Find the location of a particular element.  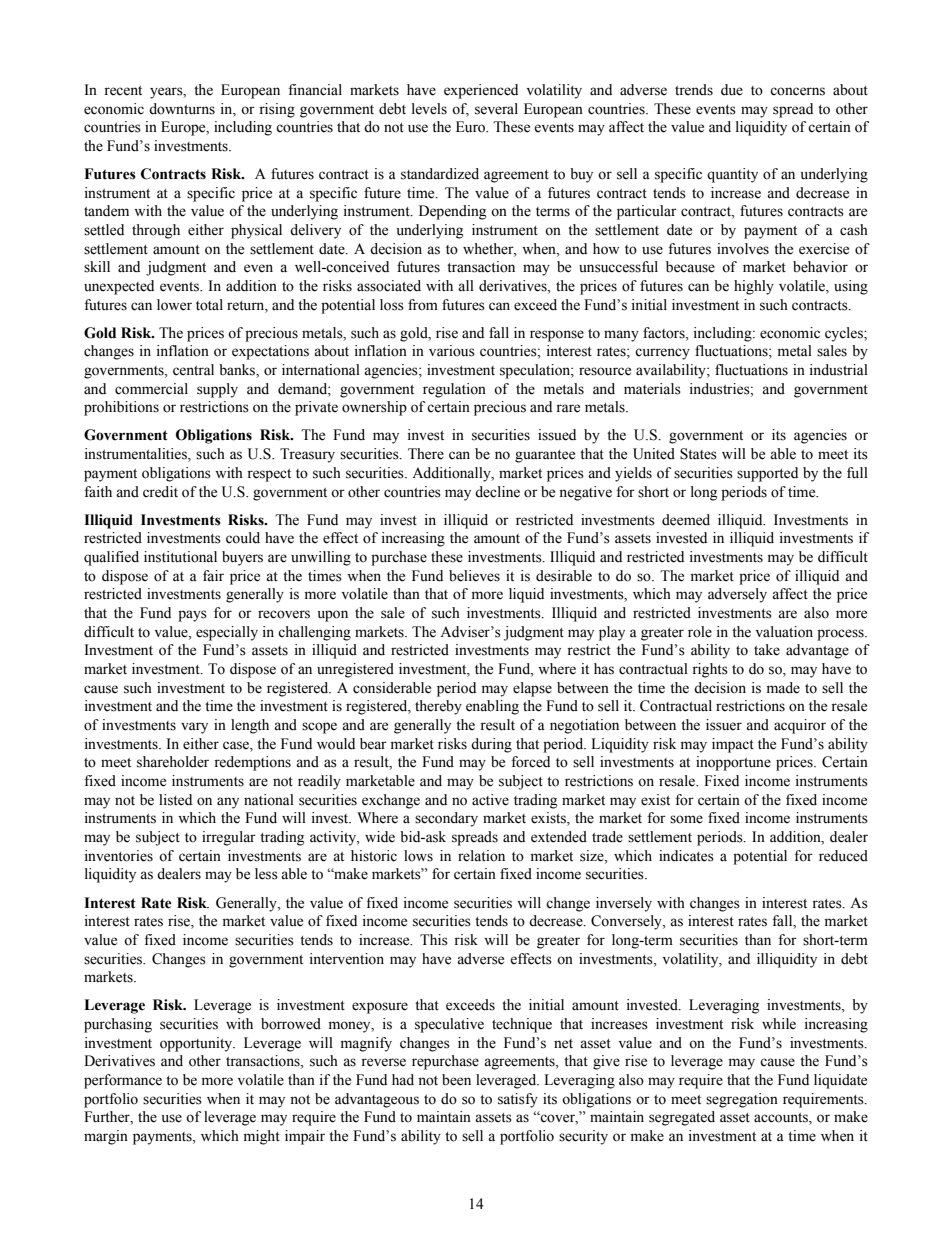

relation is located at coordinates (481, 856).
